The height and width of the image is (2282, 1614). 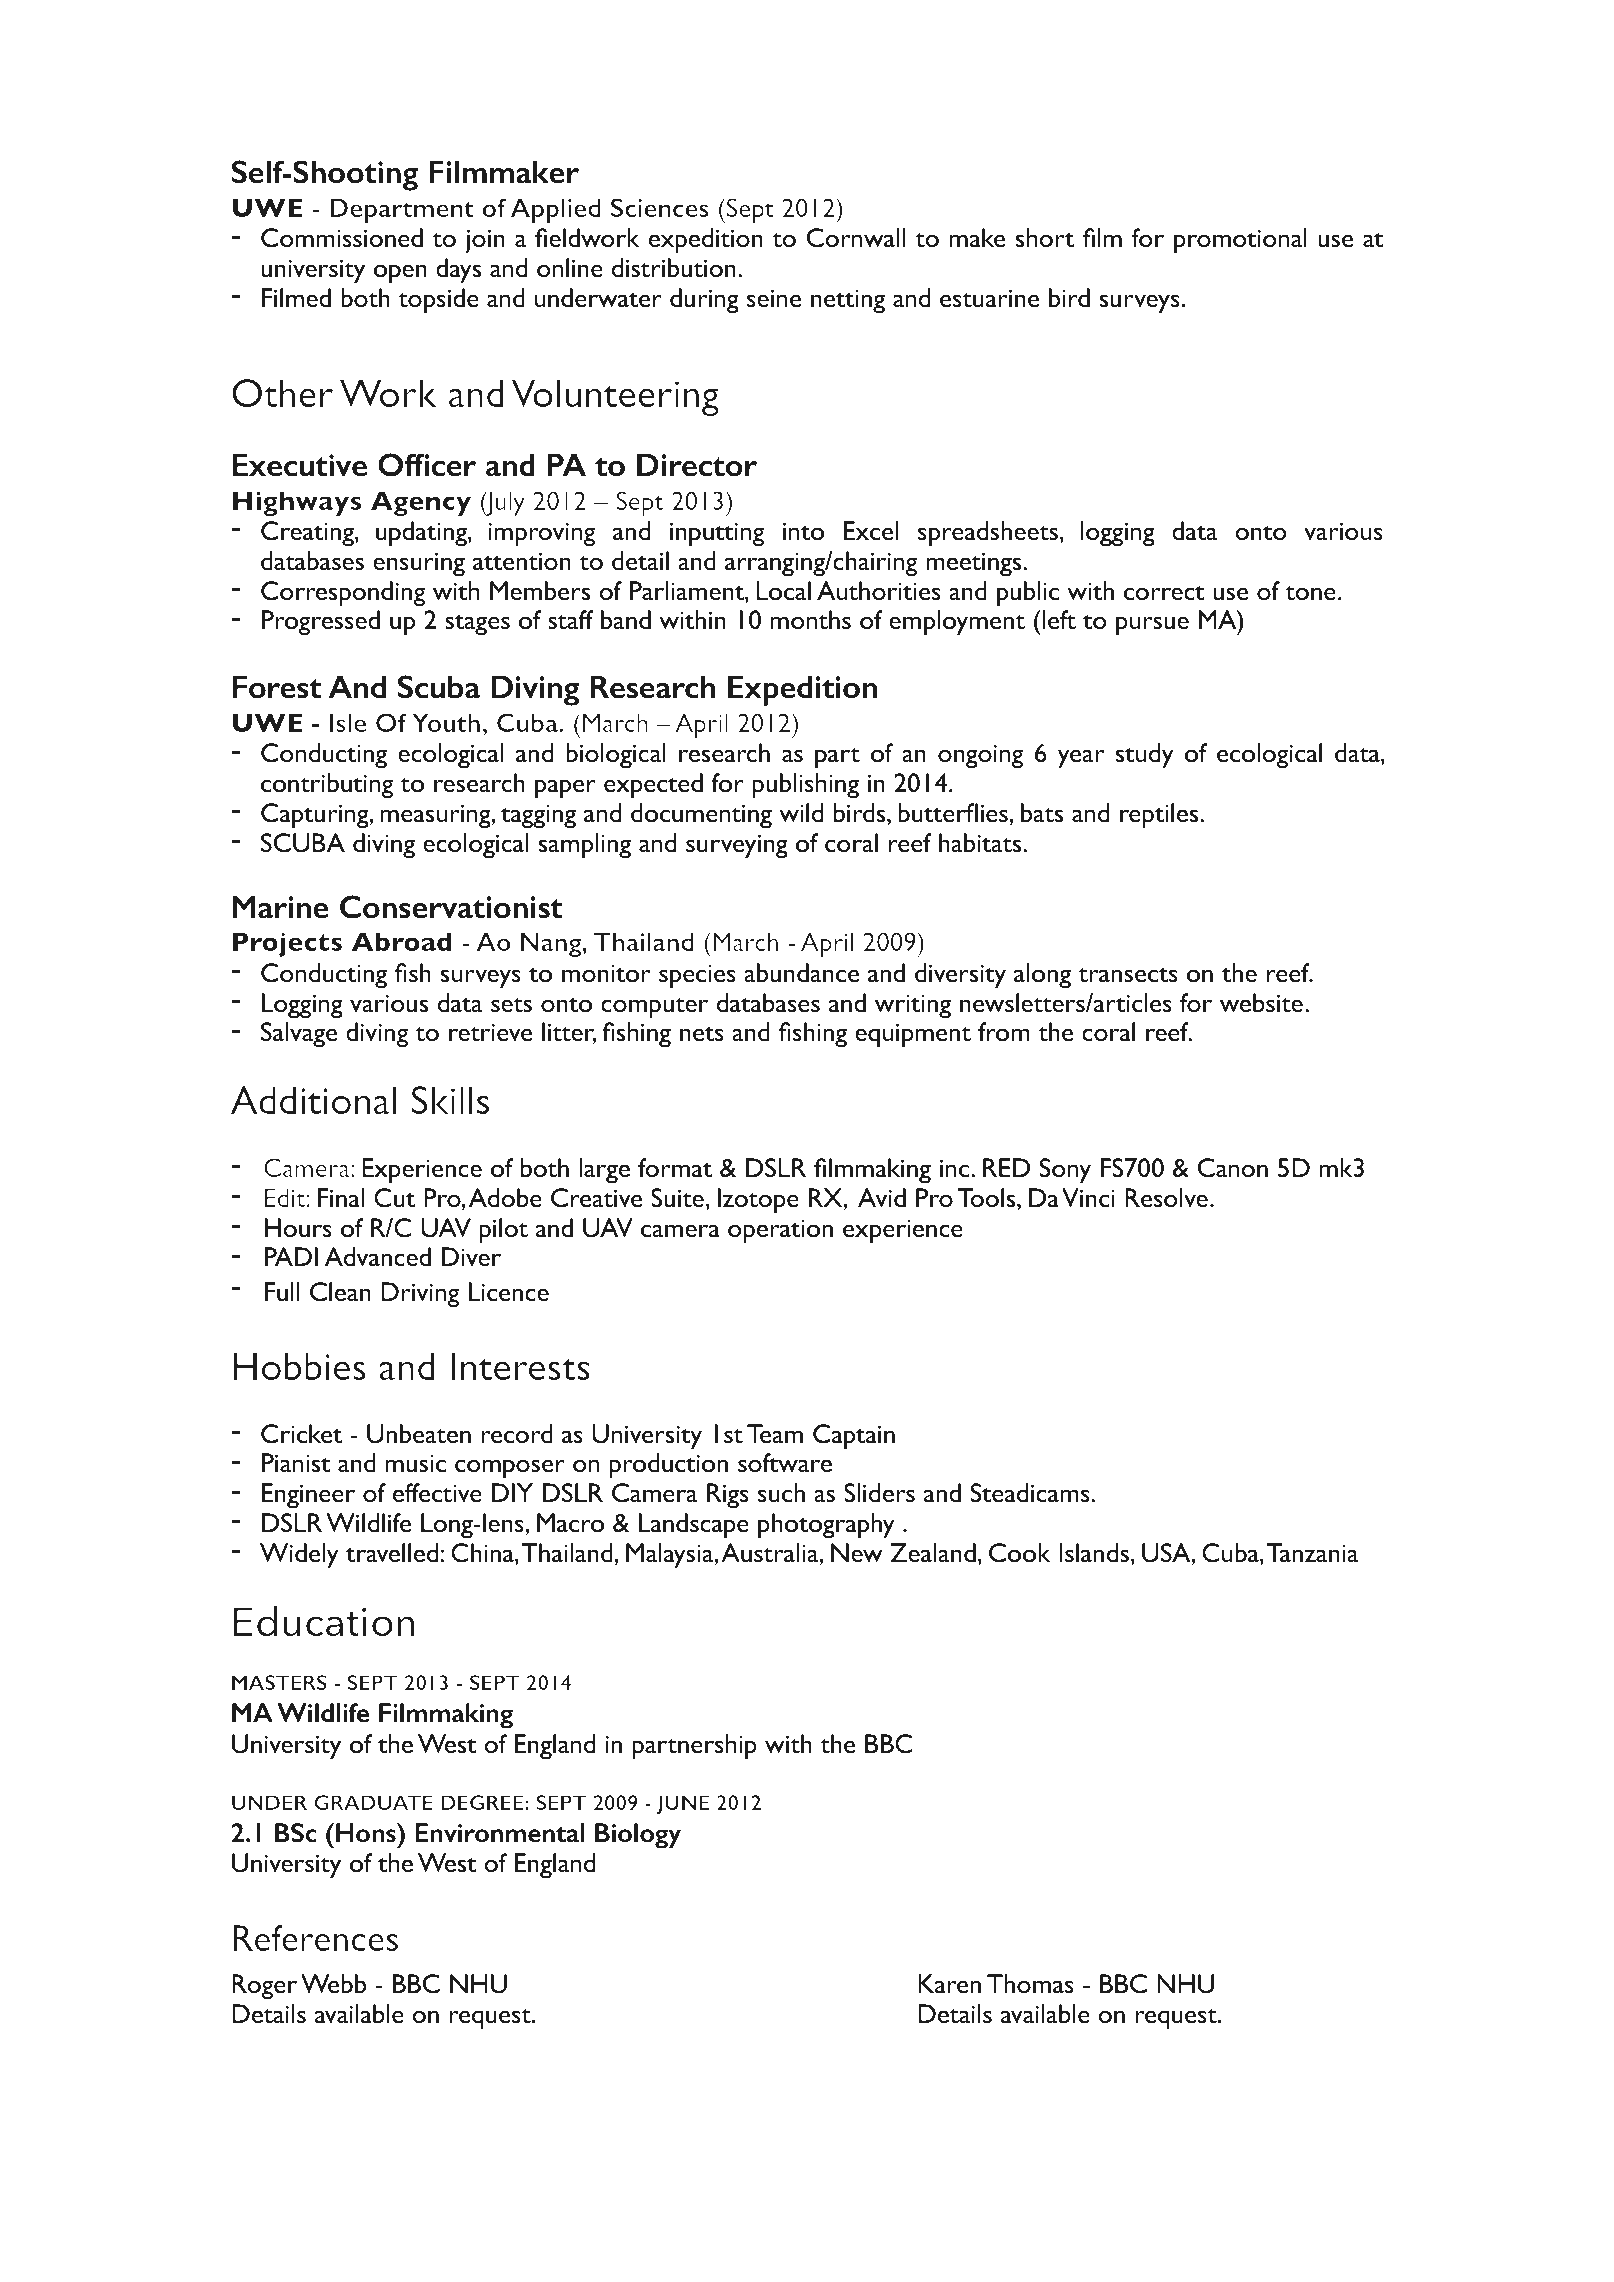 I want to click on Karen, so click(x=949, y=1983).
